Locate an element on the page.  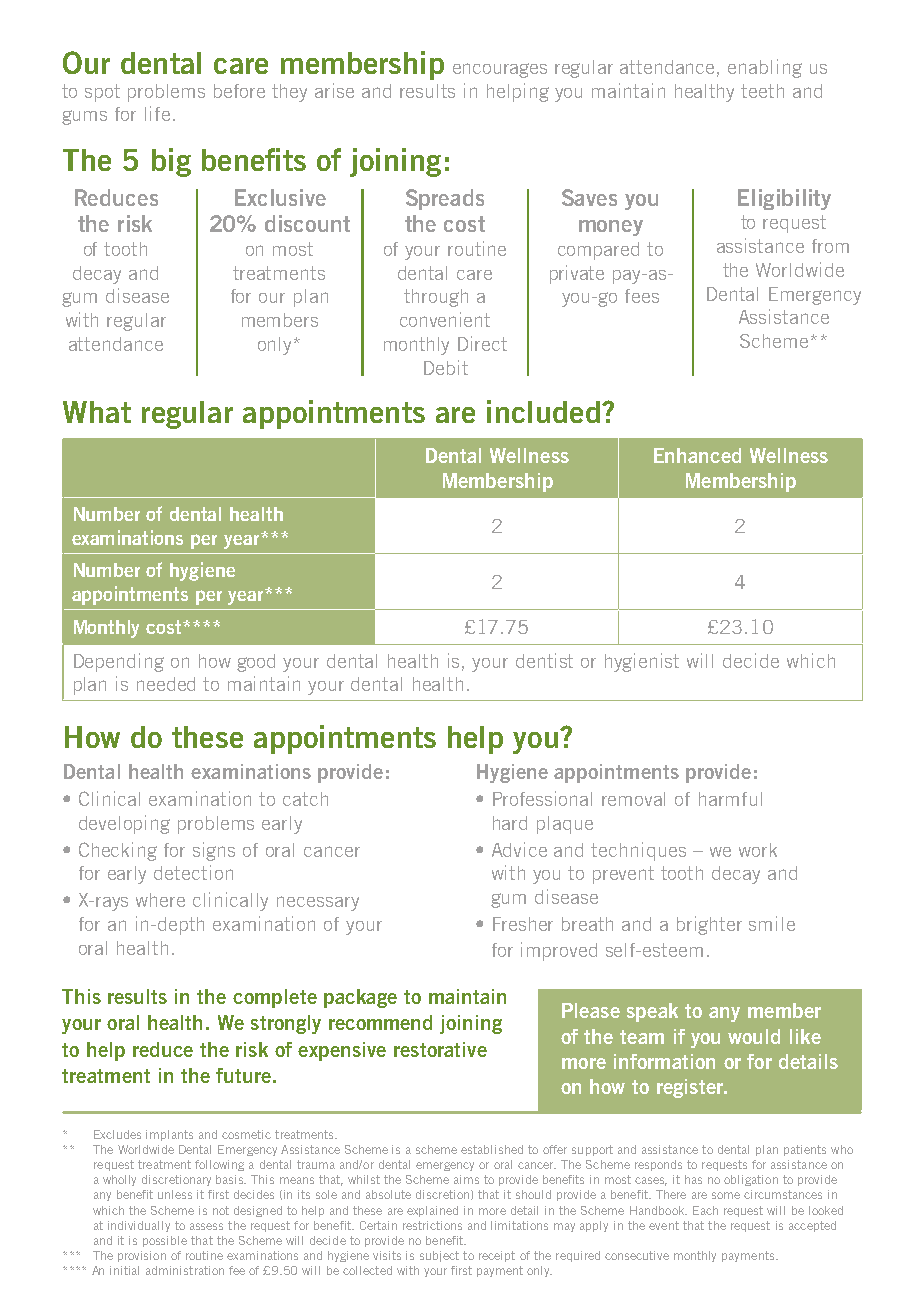
possible is located at coordinates (165, 1241).
